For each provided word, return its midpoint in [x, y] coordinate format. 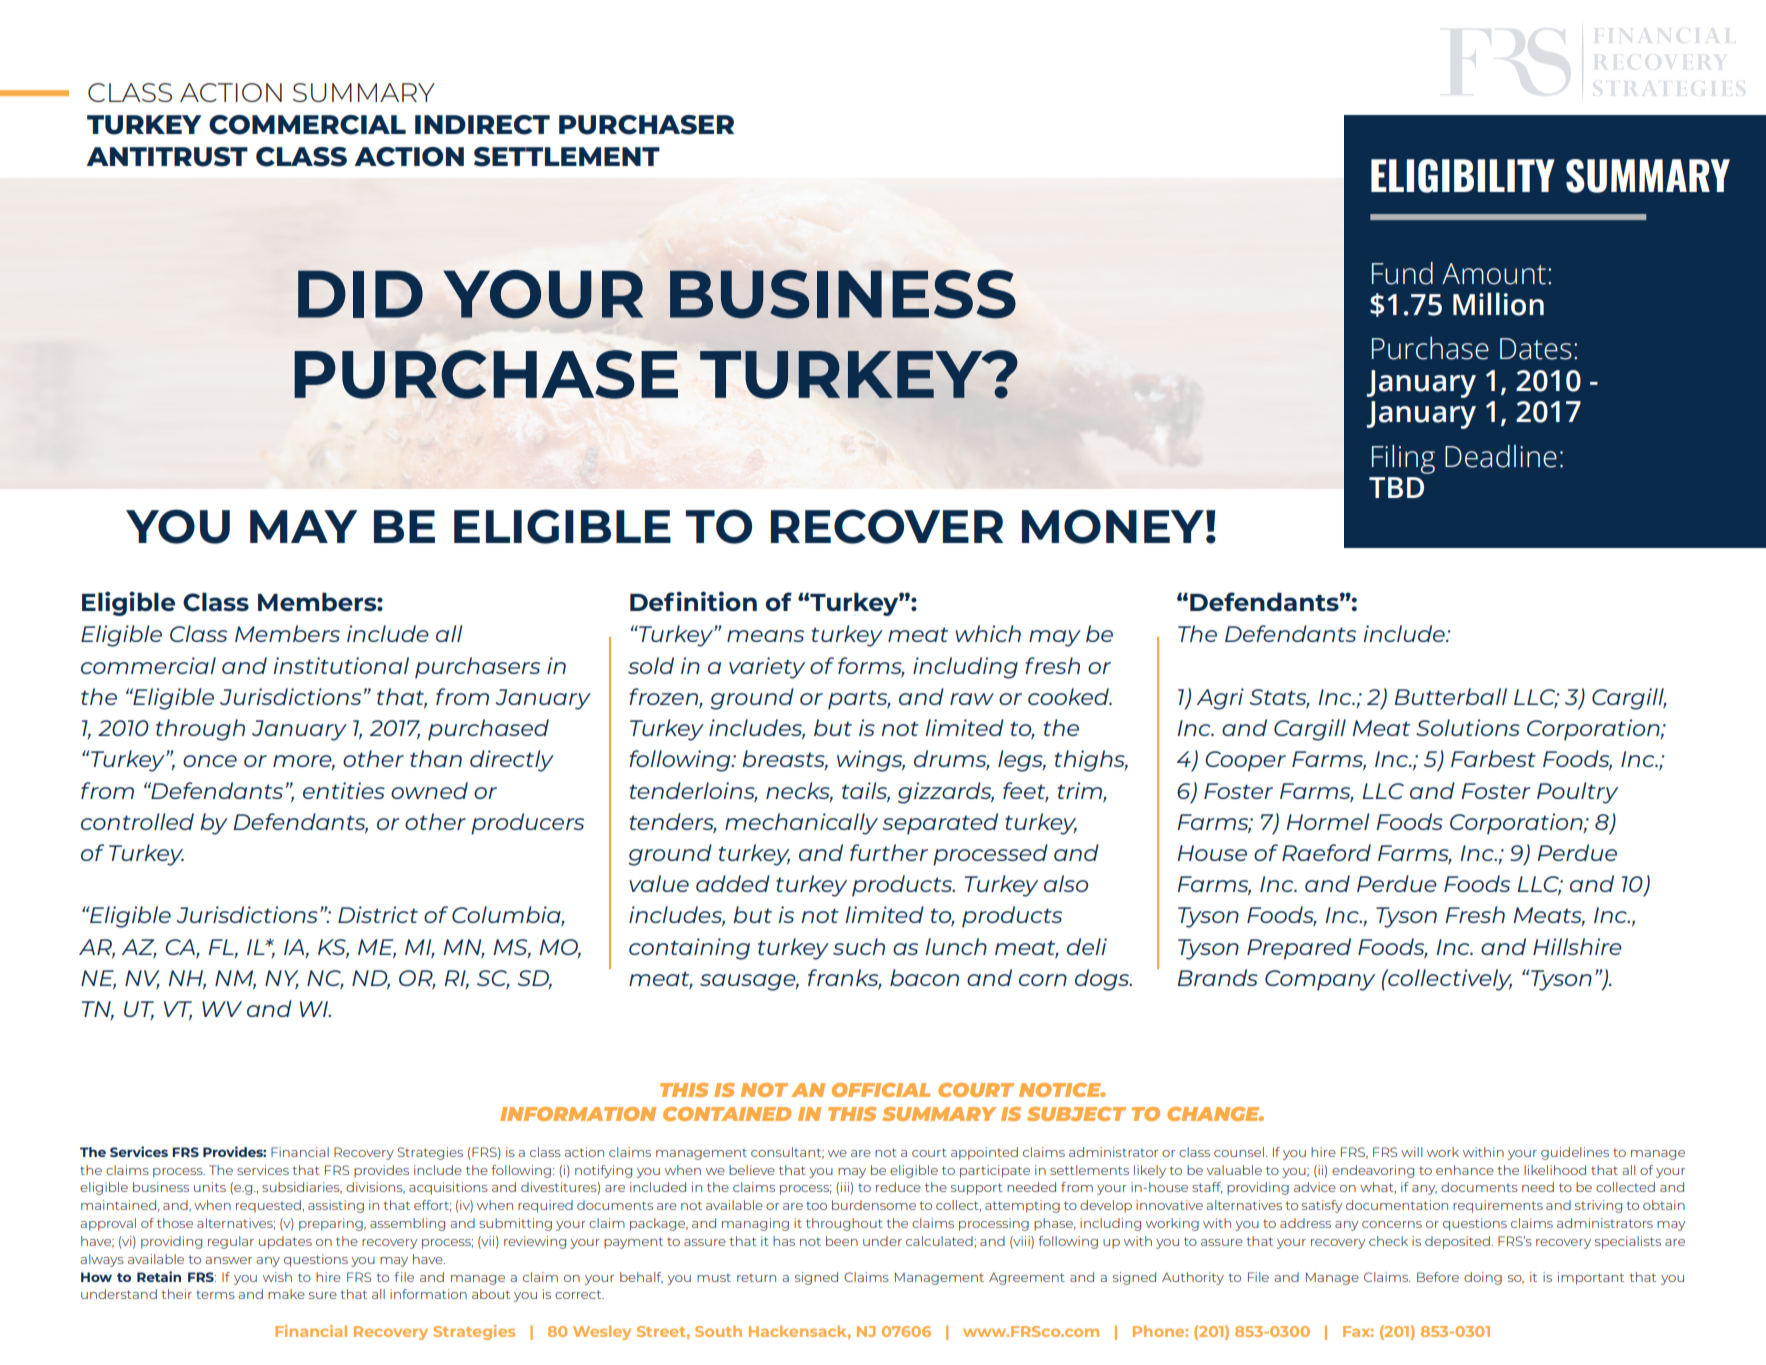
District [378, 914]
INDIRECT [482, 125]
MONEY [1113, 526]
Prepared [1299, 949]
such [859, 946]
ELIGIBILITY [1463, 176]
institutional [341, 665]
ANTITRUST [167, 157]
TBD [1396, 487]
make [286, 1294]
